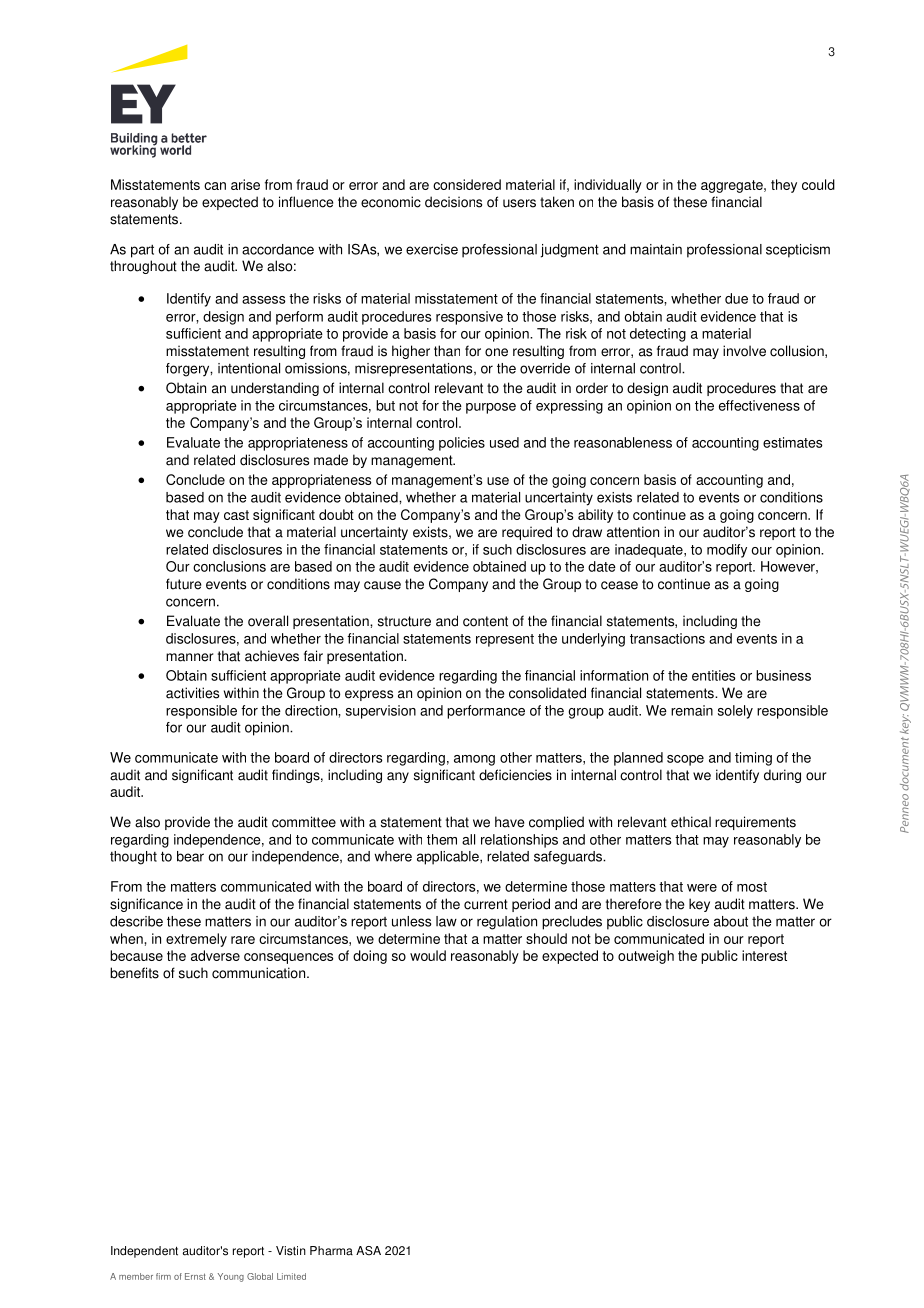 The height and width of the screenshot is (1308, 924). What do you see at coordinates (784, 186) in the screenshot?
I see `they` at bounding box center [784, 186].
